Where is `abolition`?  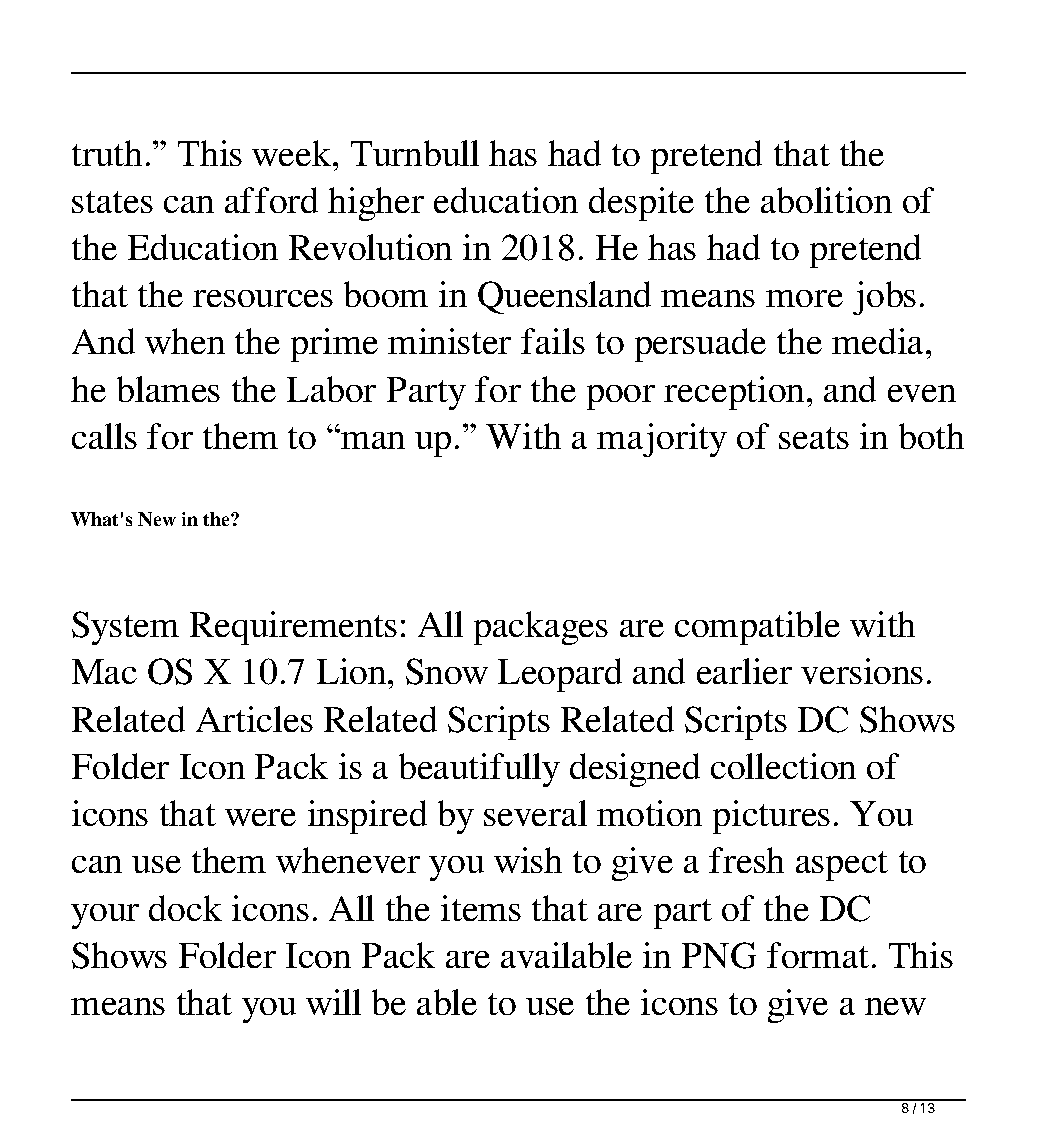 abolition is located at coordinates (826, 200).
